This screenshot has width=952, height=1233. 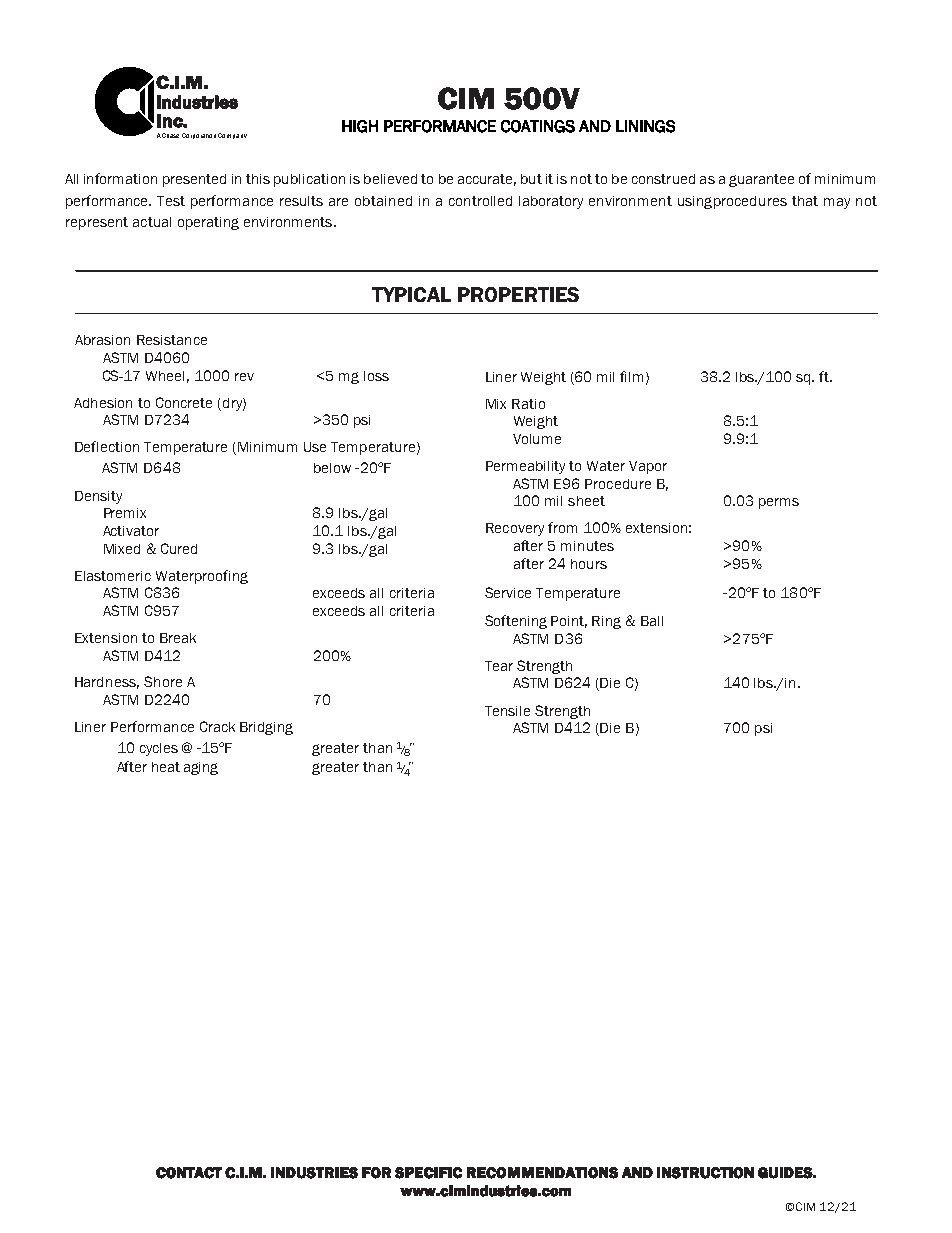 I want to click on loss, so click(x=376, y=376).
